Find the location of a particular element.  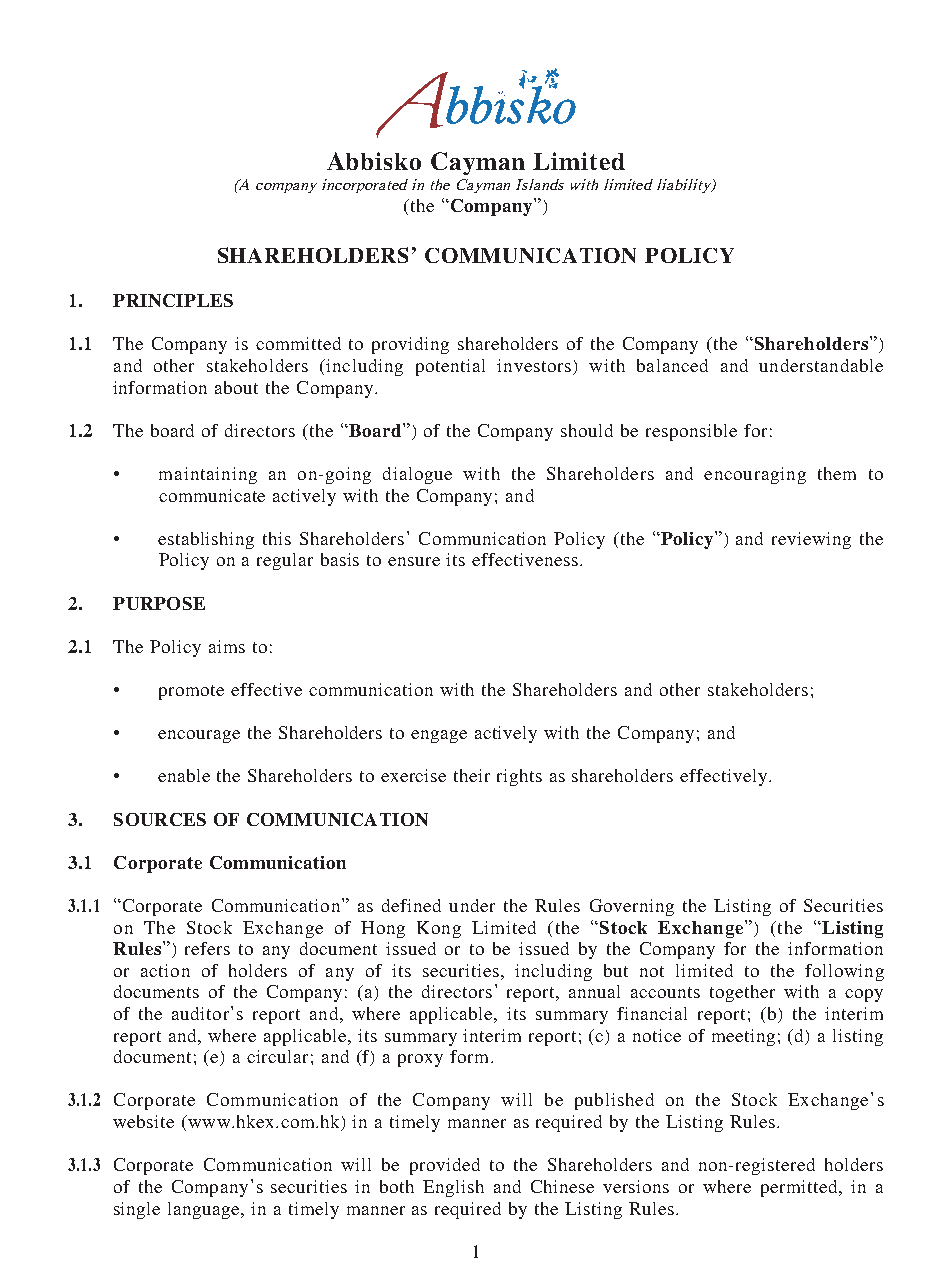

PRINCIPLES is located at coordinates (173, 300).
